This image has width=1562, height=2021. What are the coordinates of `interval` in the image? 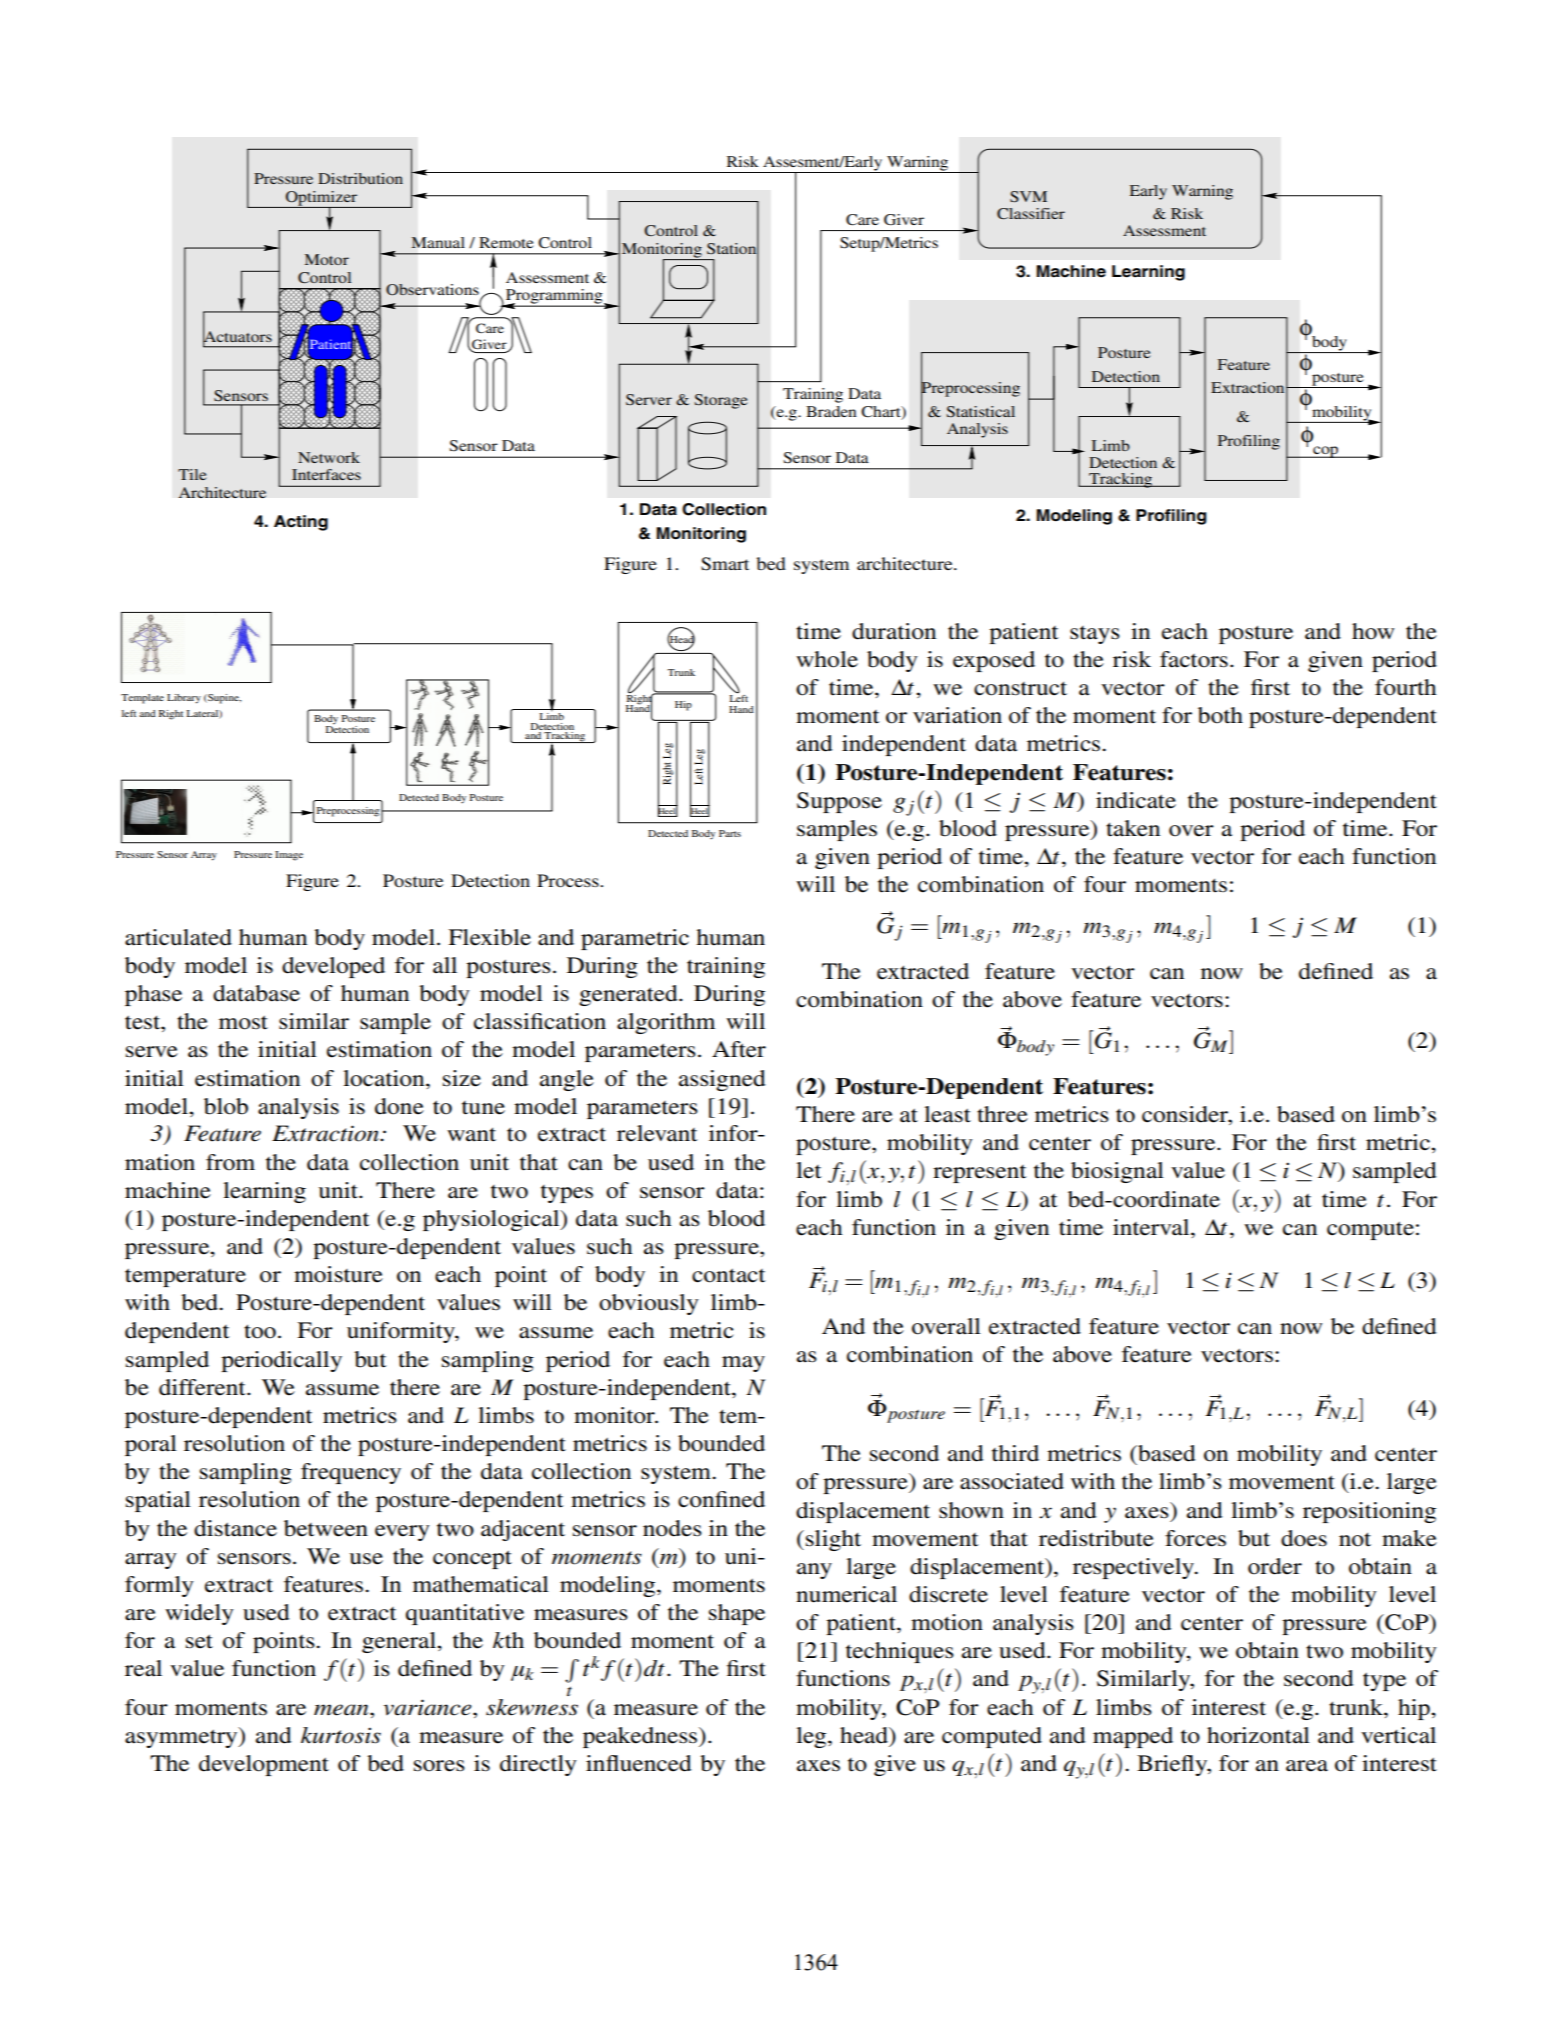 It's located at (1152, 1227).
